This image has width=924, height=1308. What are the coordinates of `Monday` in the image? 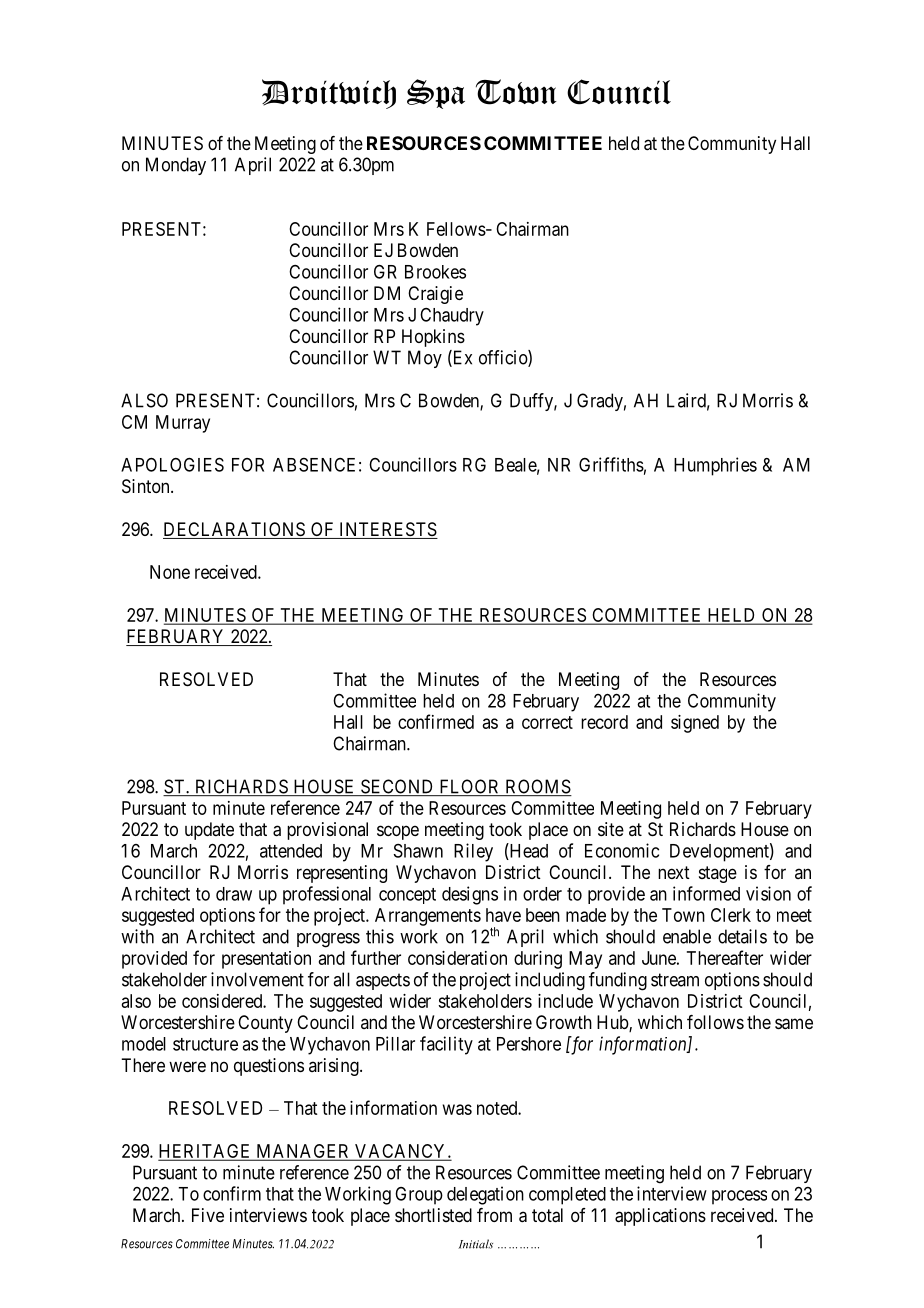 It's located at (176, 166).
